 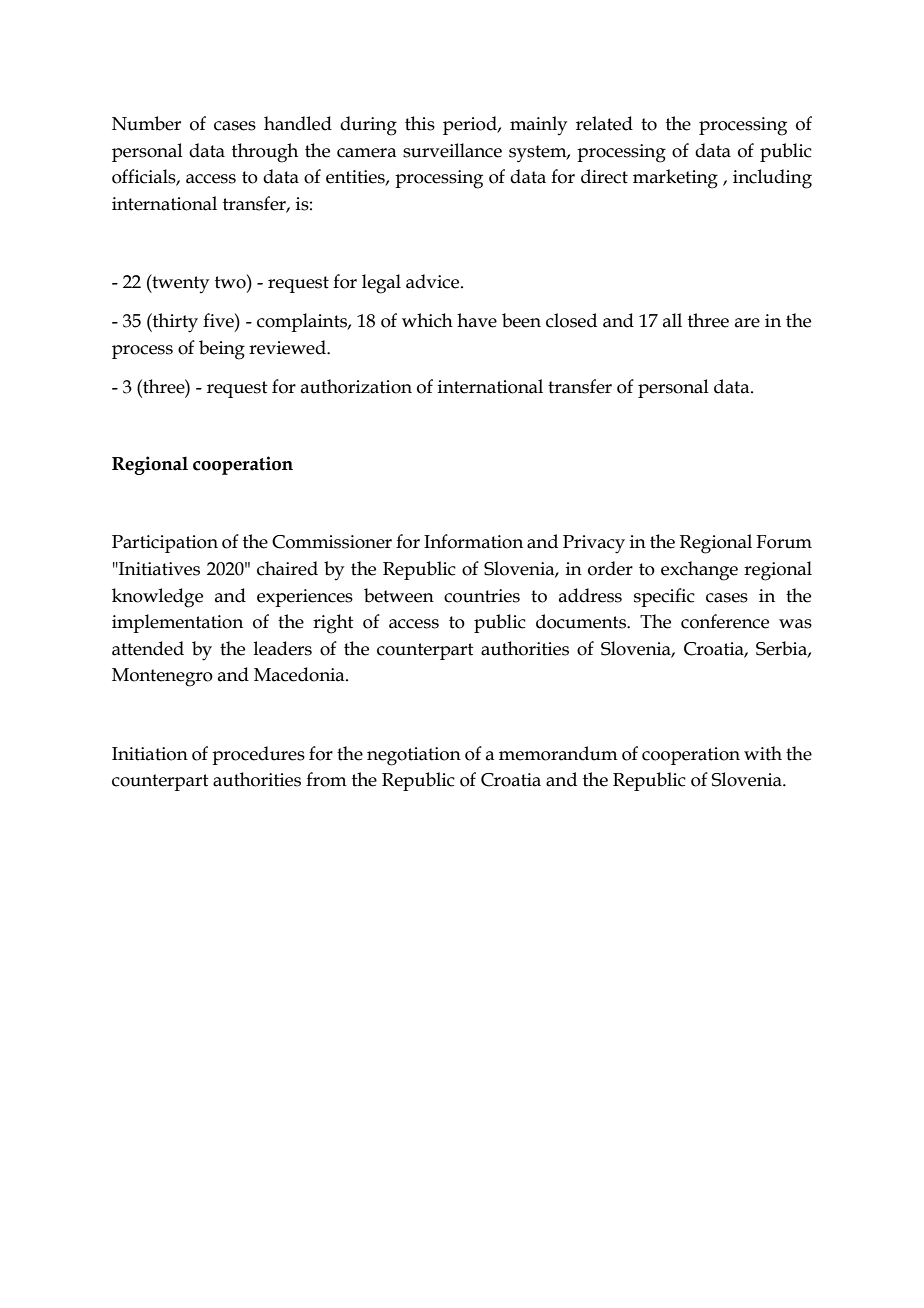 I want to click on have, so click(x=477, y=320).
